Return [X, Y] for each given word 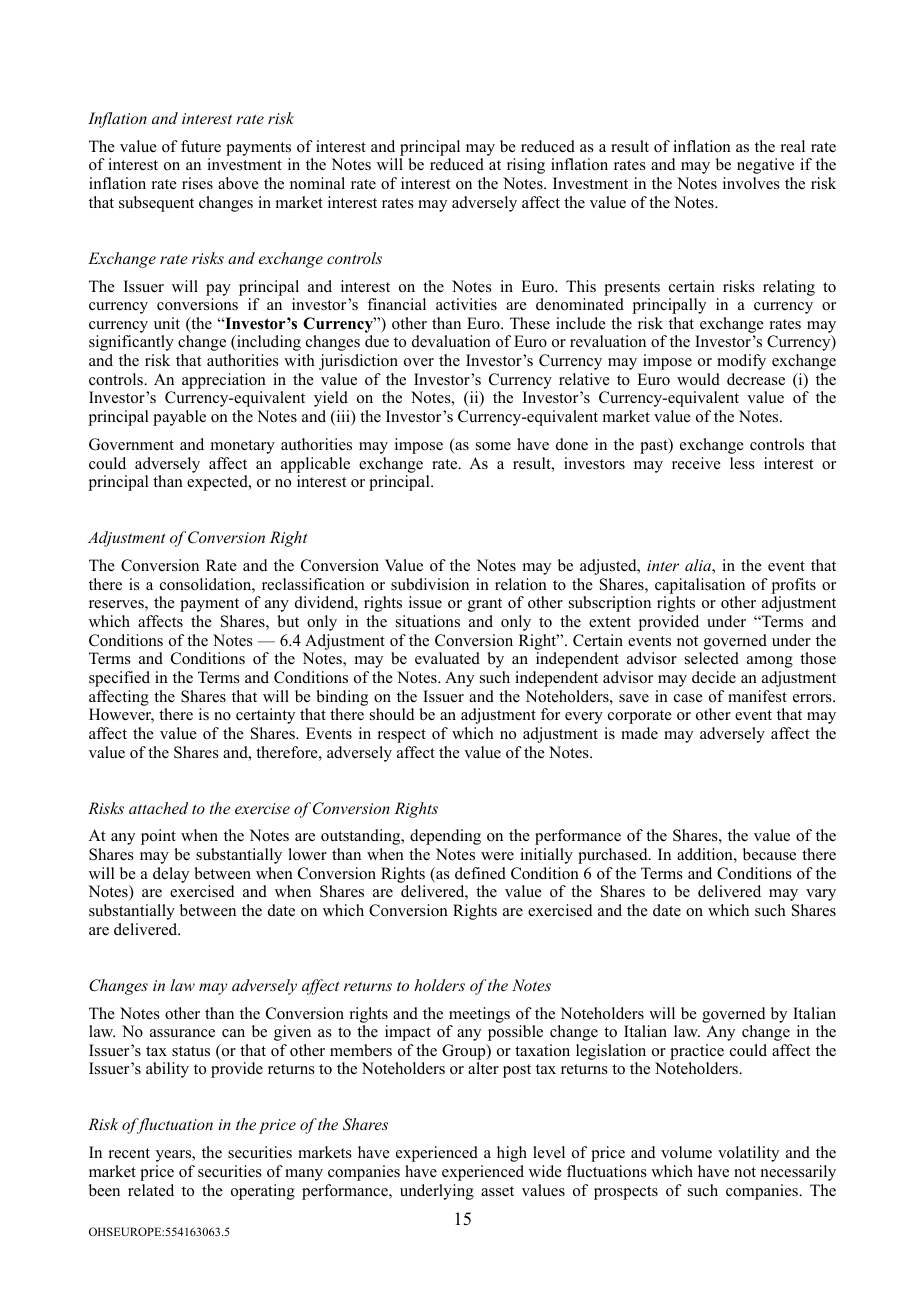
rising [526, 166]
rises [197, 183]
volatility [748, 1154]
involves [751, 183]
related [151, 1190]
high [512, 1154]
